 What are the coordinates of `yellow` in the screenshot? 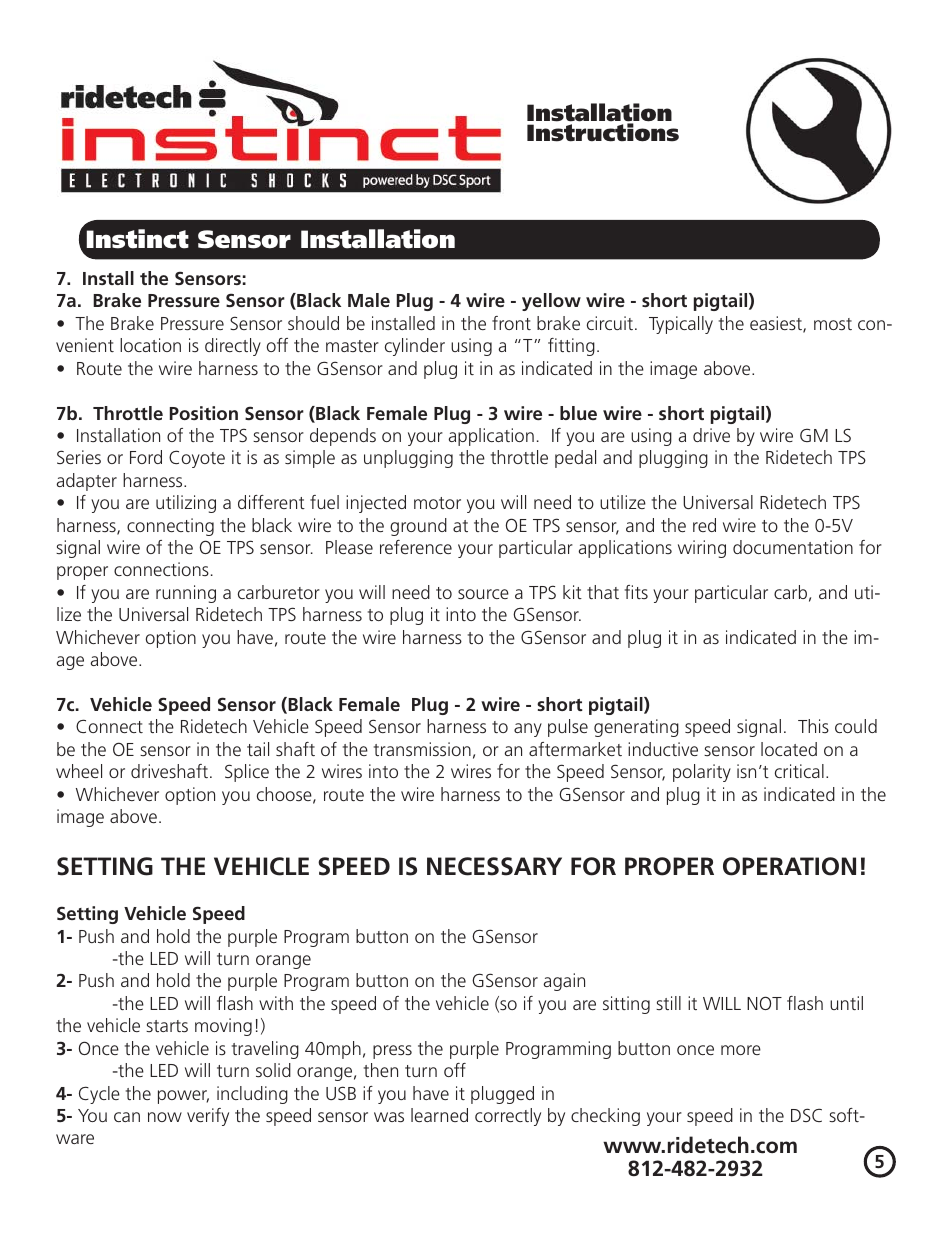 It's located at (551, 302).
